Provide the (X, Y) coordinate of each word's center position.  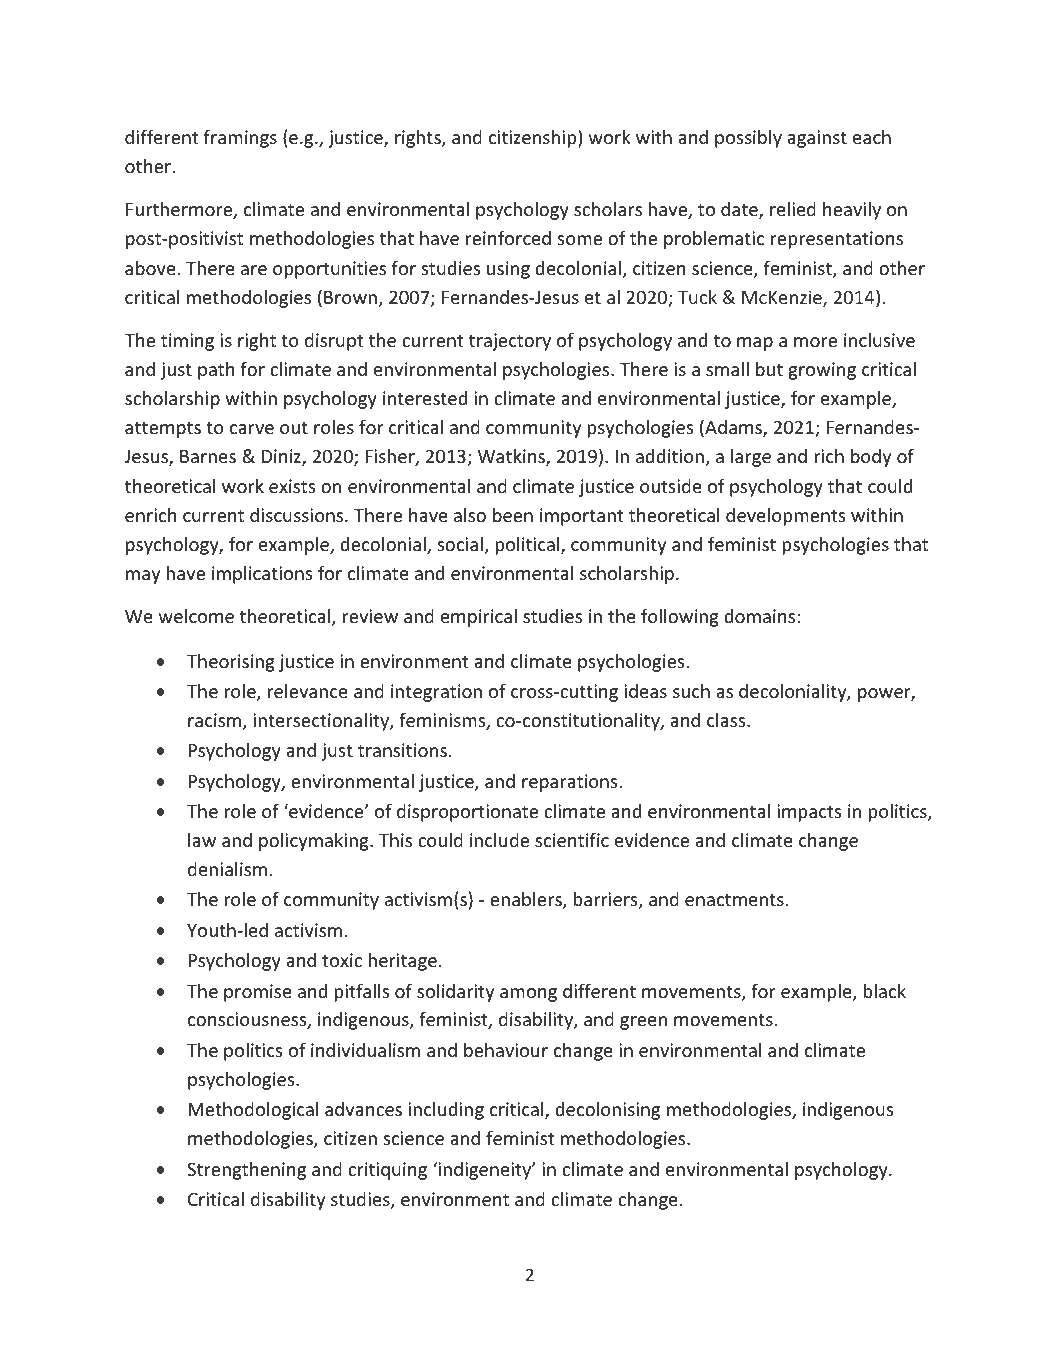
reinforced (508, 238)
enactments (734, 900)
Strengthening (246, 1171)
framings (240, 139)
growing (822, 371)
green (643, 1023)
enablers (527, 900)
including (446, 1111)
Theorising (231, 663)
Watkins (512, 457)
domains (759, 616)
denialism (227, 869)
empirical (479, 618)
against (817, 139)
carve (252, 429)
